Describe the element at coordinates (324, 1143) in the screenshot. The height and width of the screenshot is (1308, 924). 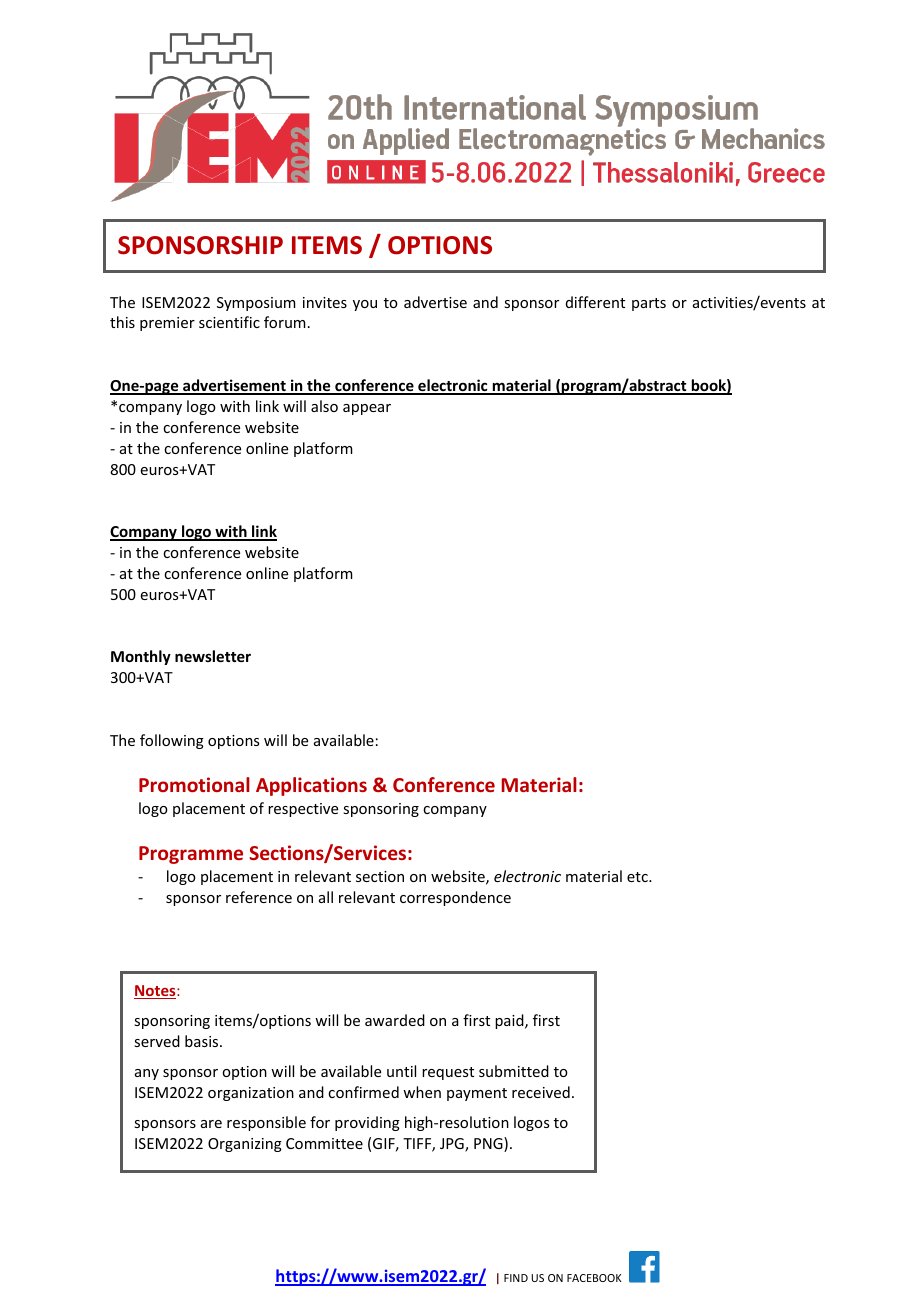
I see `Committee` at that location.
